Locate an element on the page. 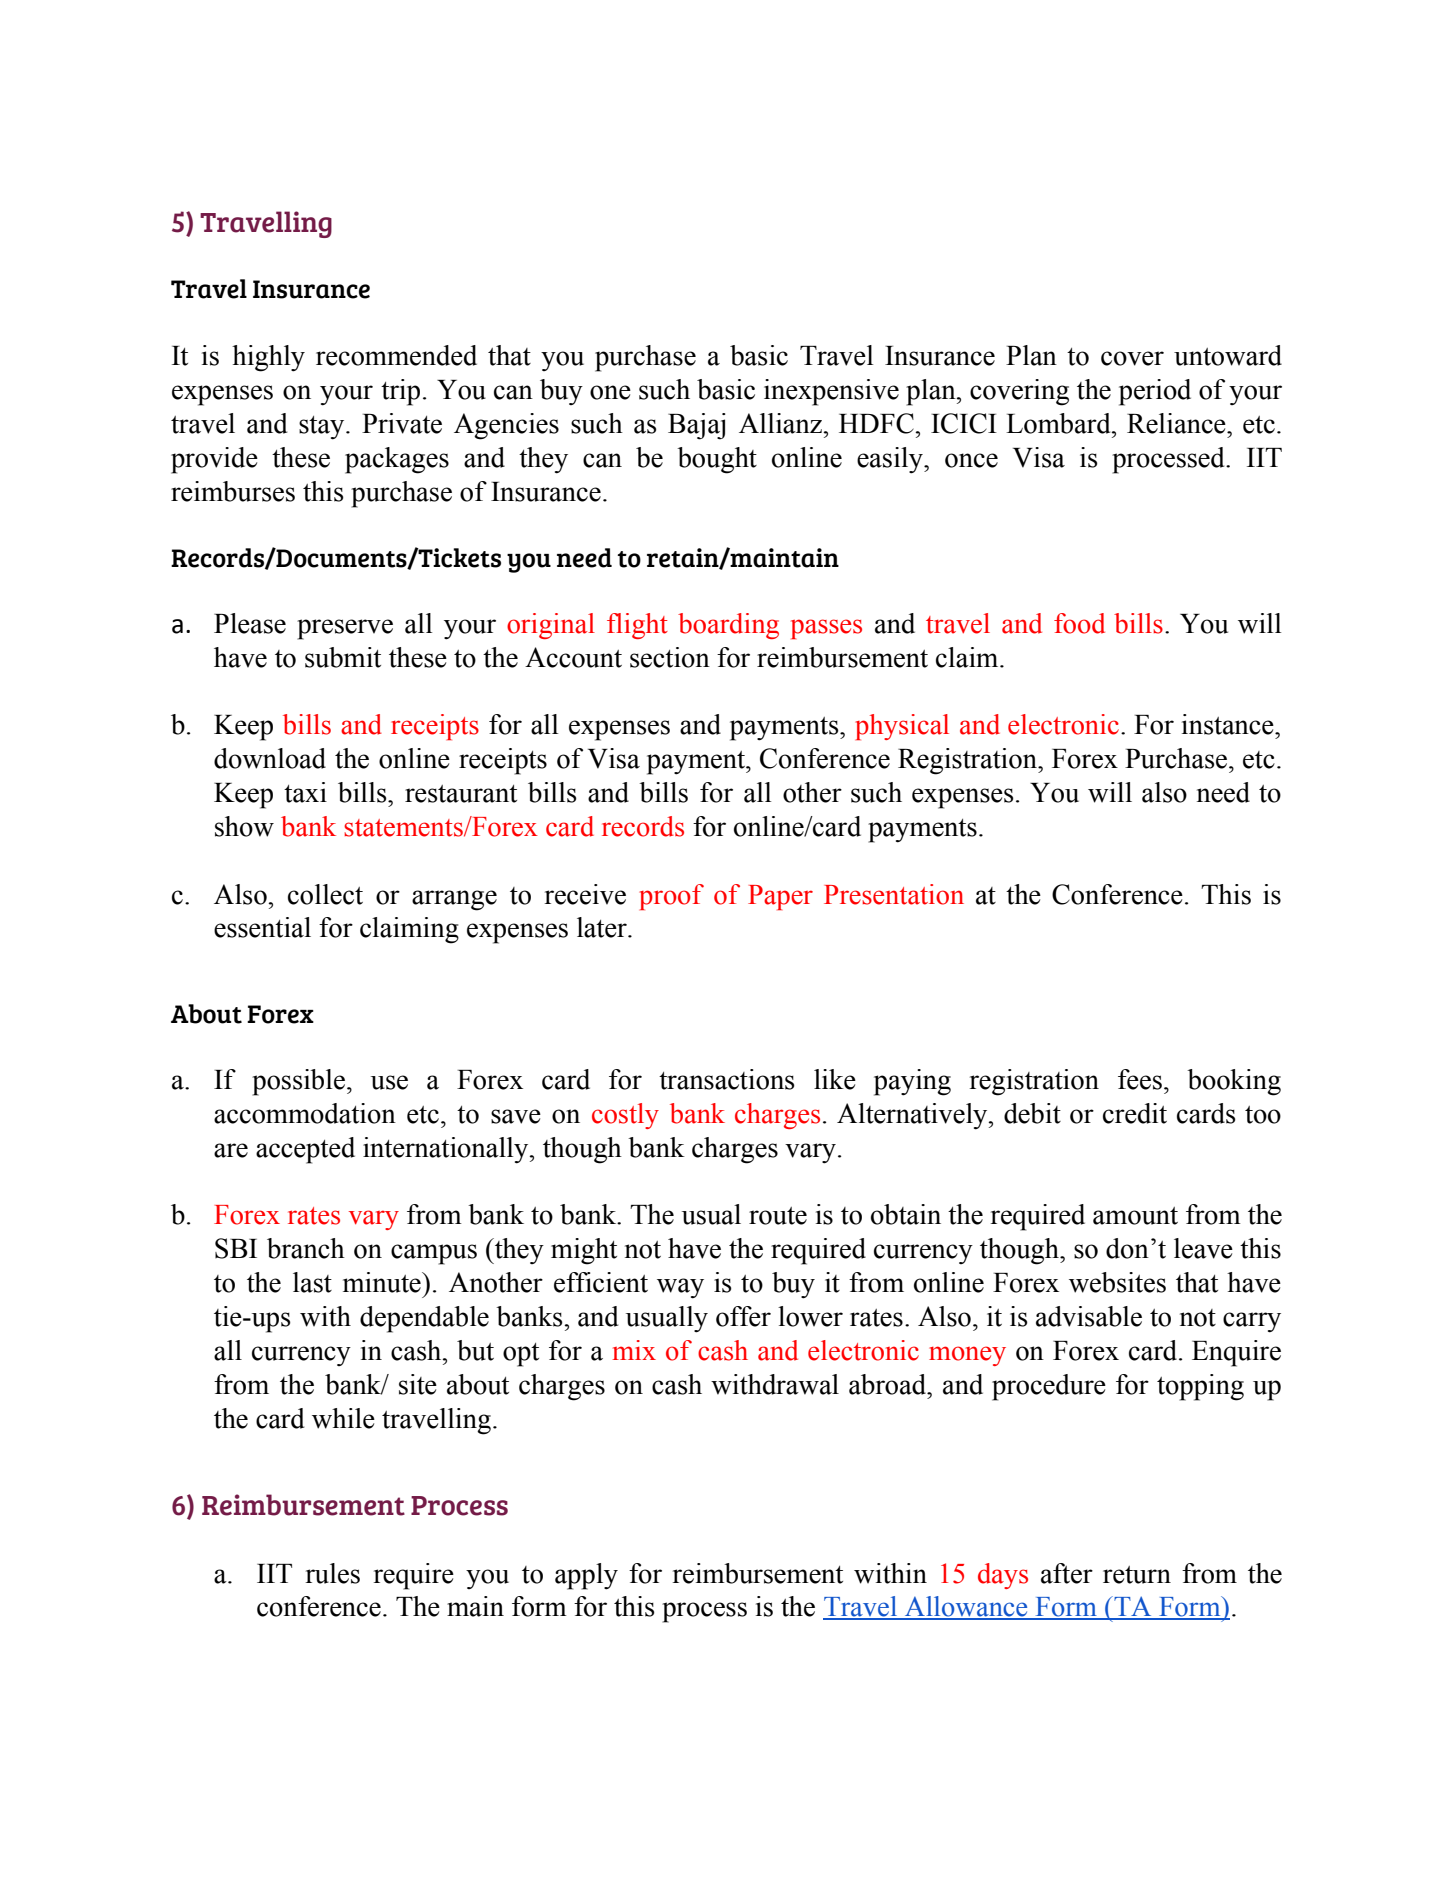 The image size is (1454, 1882). leave is located at coordinates (1203, 1248).
